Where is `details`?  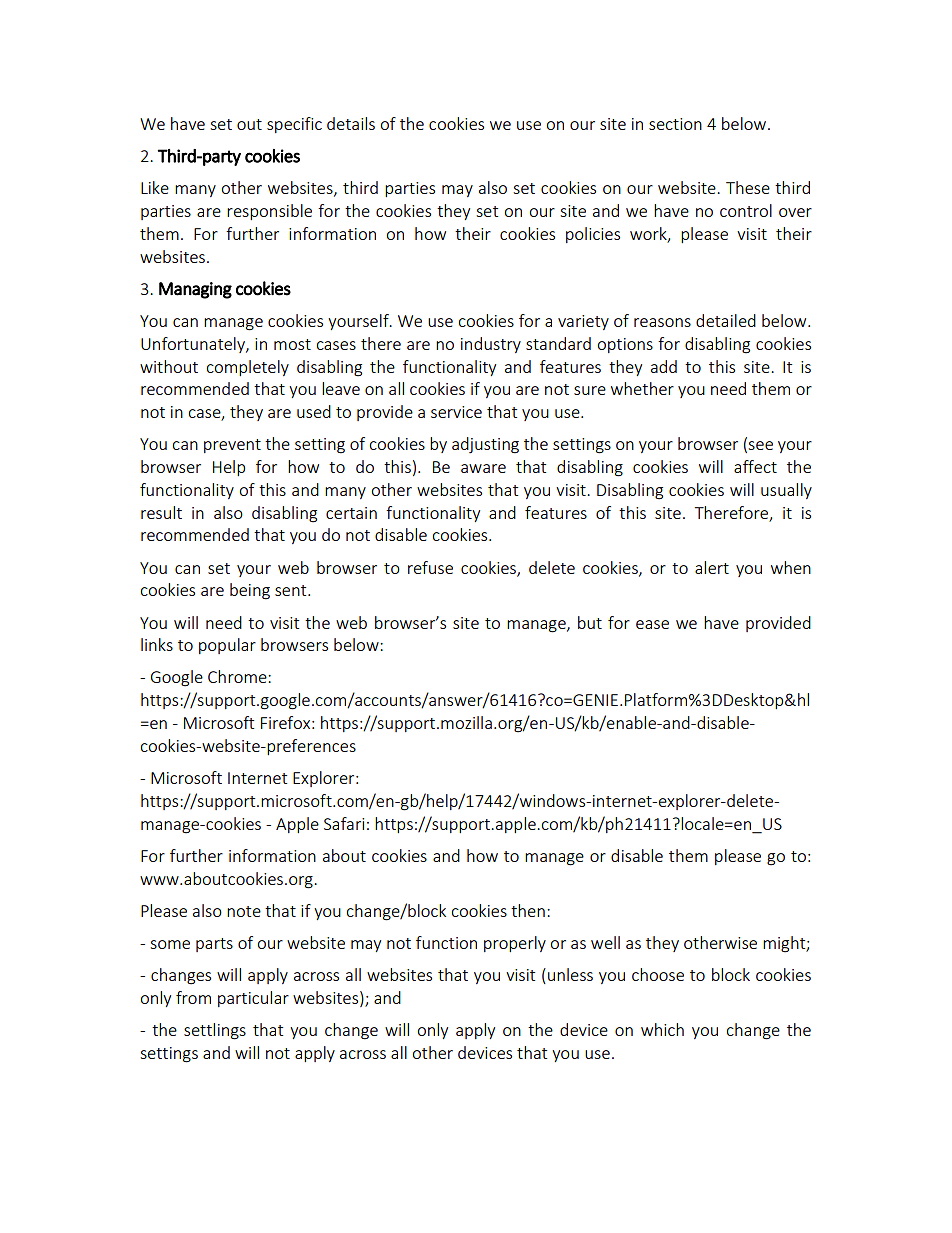 details is located at coordinates (351, 123).
